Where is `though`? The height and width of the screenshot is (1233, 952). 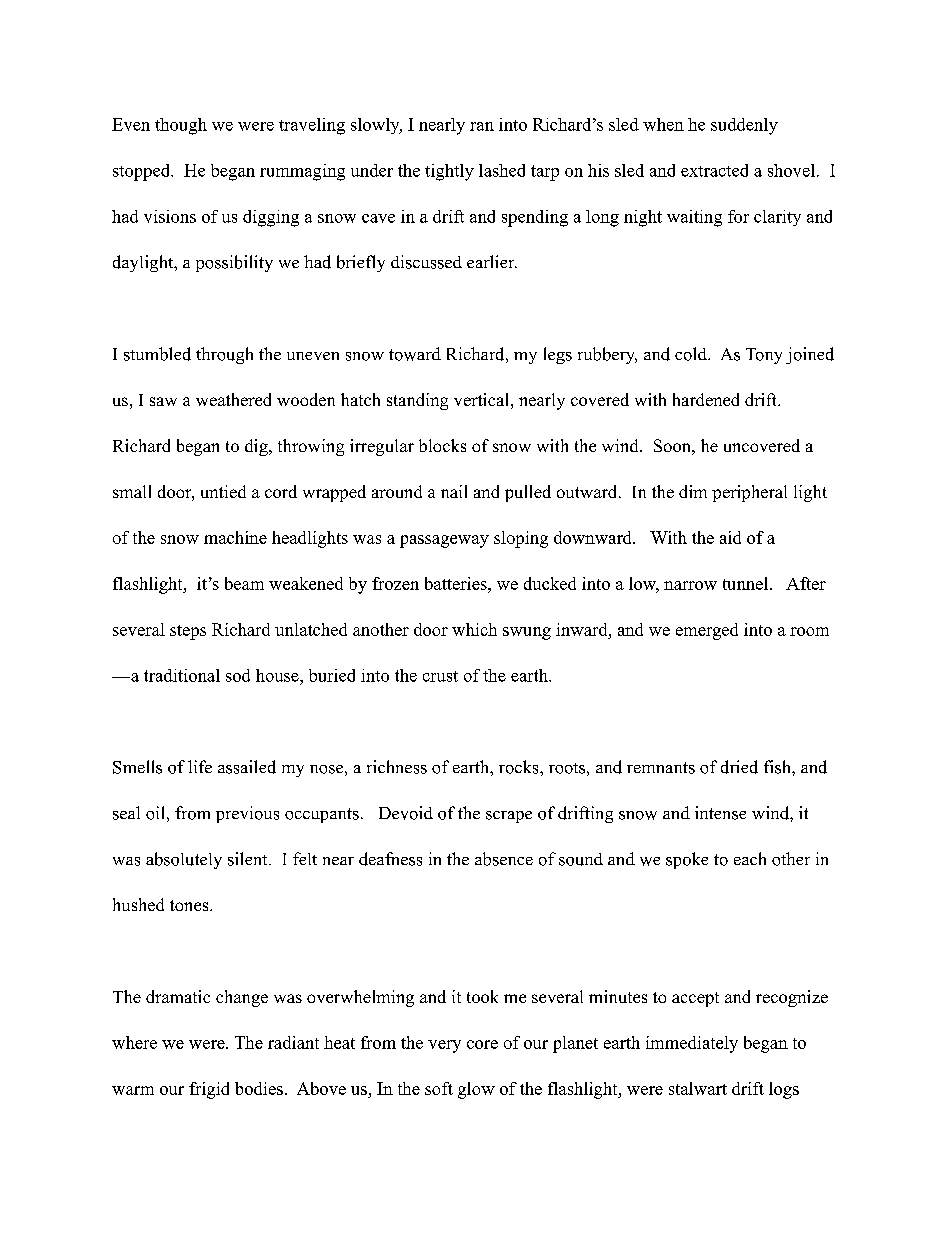 though is located at coordinates (181, 126).
